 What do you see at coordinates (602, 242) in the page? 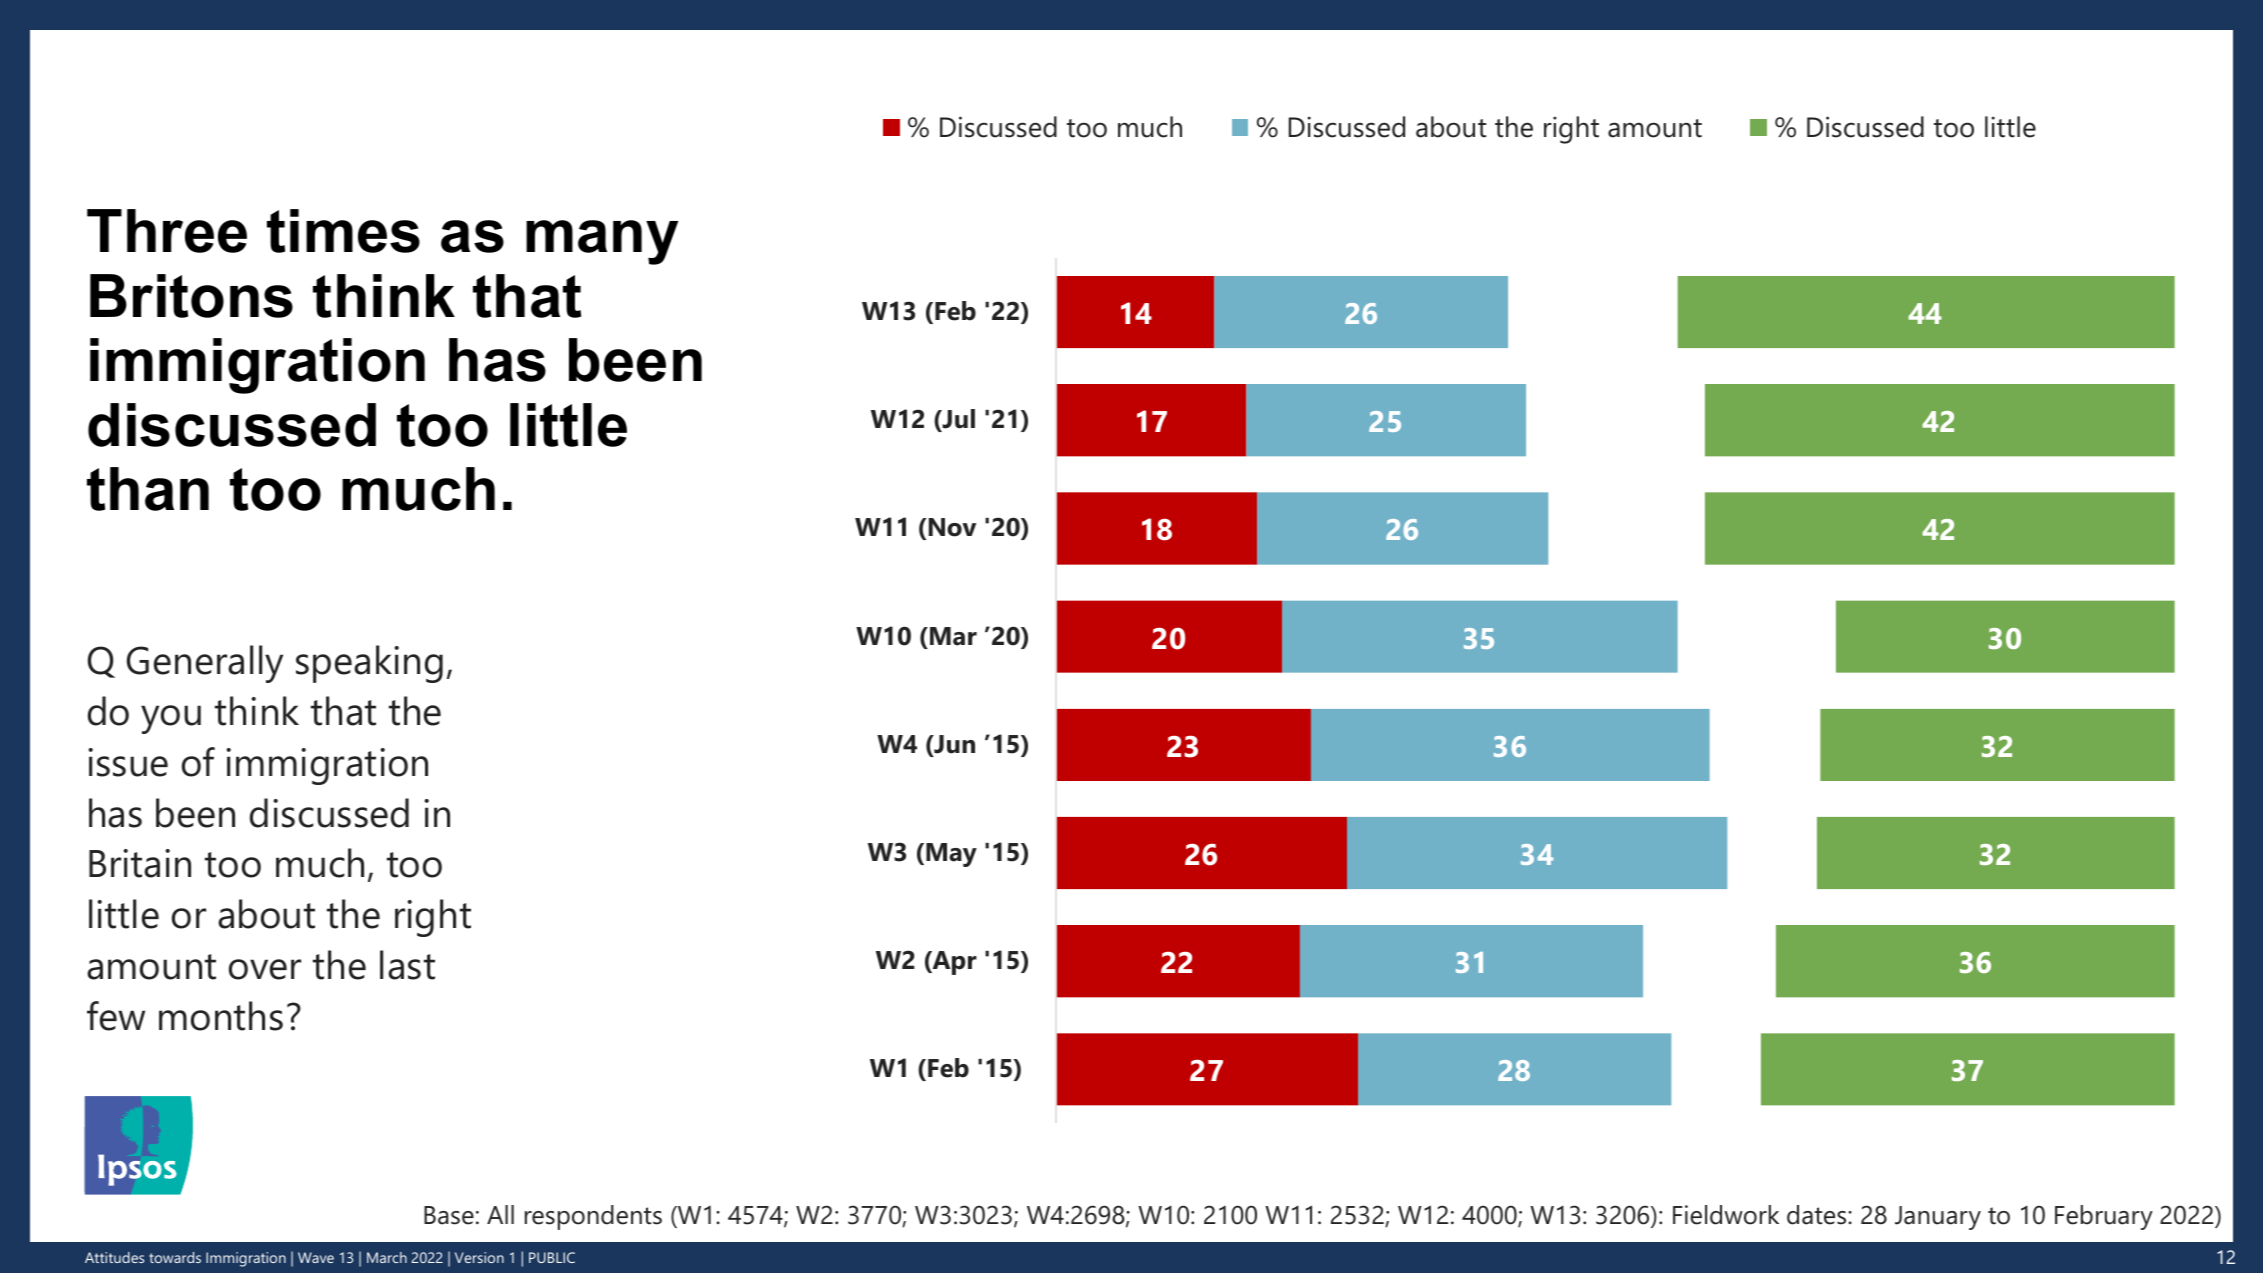
I see `many` at bounding box center [602, 242].
